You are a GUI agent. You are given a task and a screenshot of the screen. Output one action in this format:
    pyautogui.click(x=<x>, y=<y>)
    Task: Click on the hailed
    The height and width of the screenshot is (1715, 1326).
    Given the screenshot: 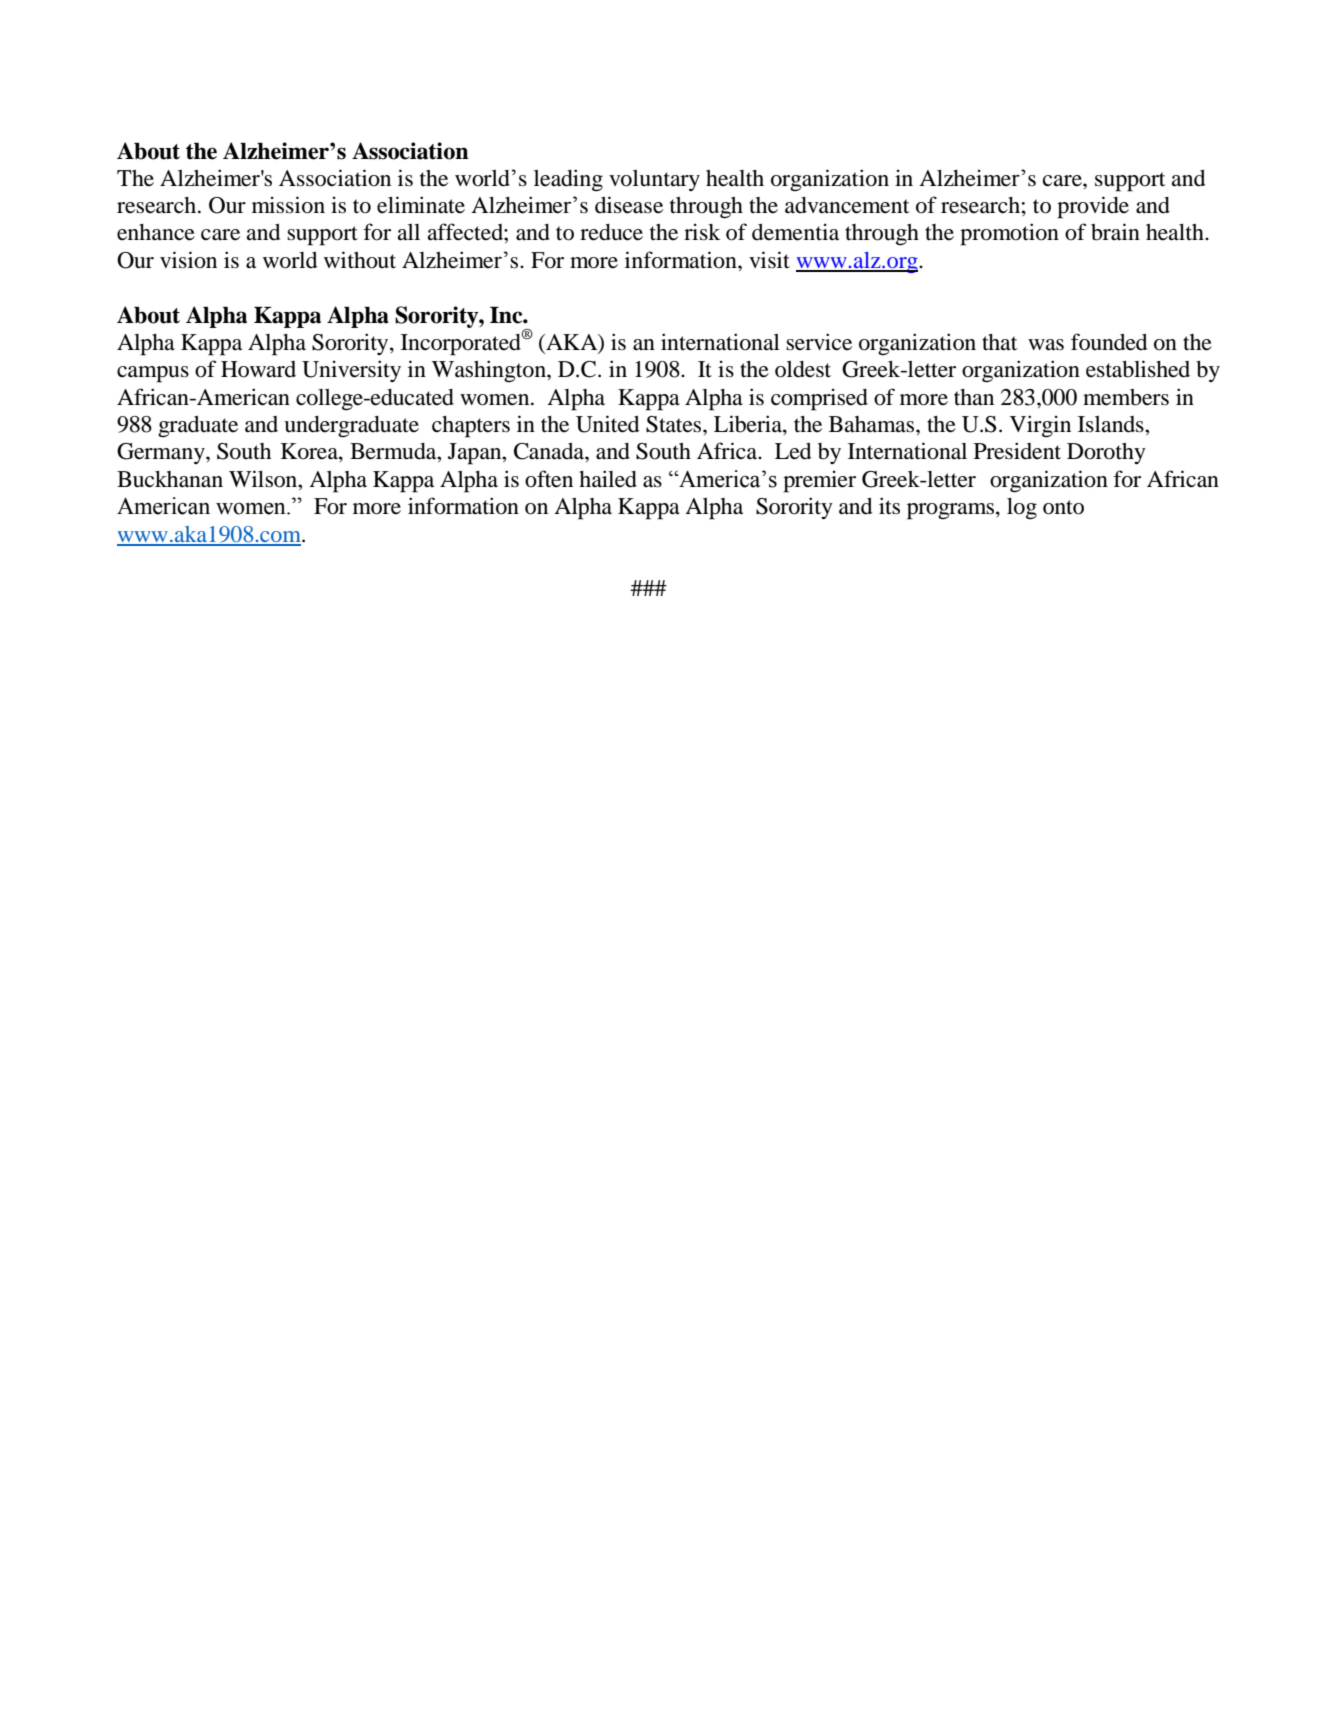 What is the action you would take?
    pyautogui.click(x=608, y=479)
